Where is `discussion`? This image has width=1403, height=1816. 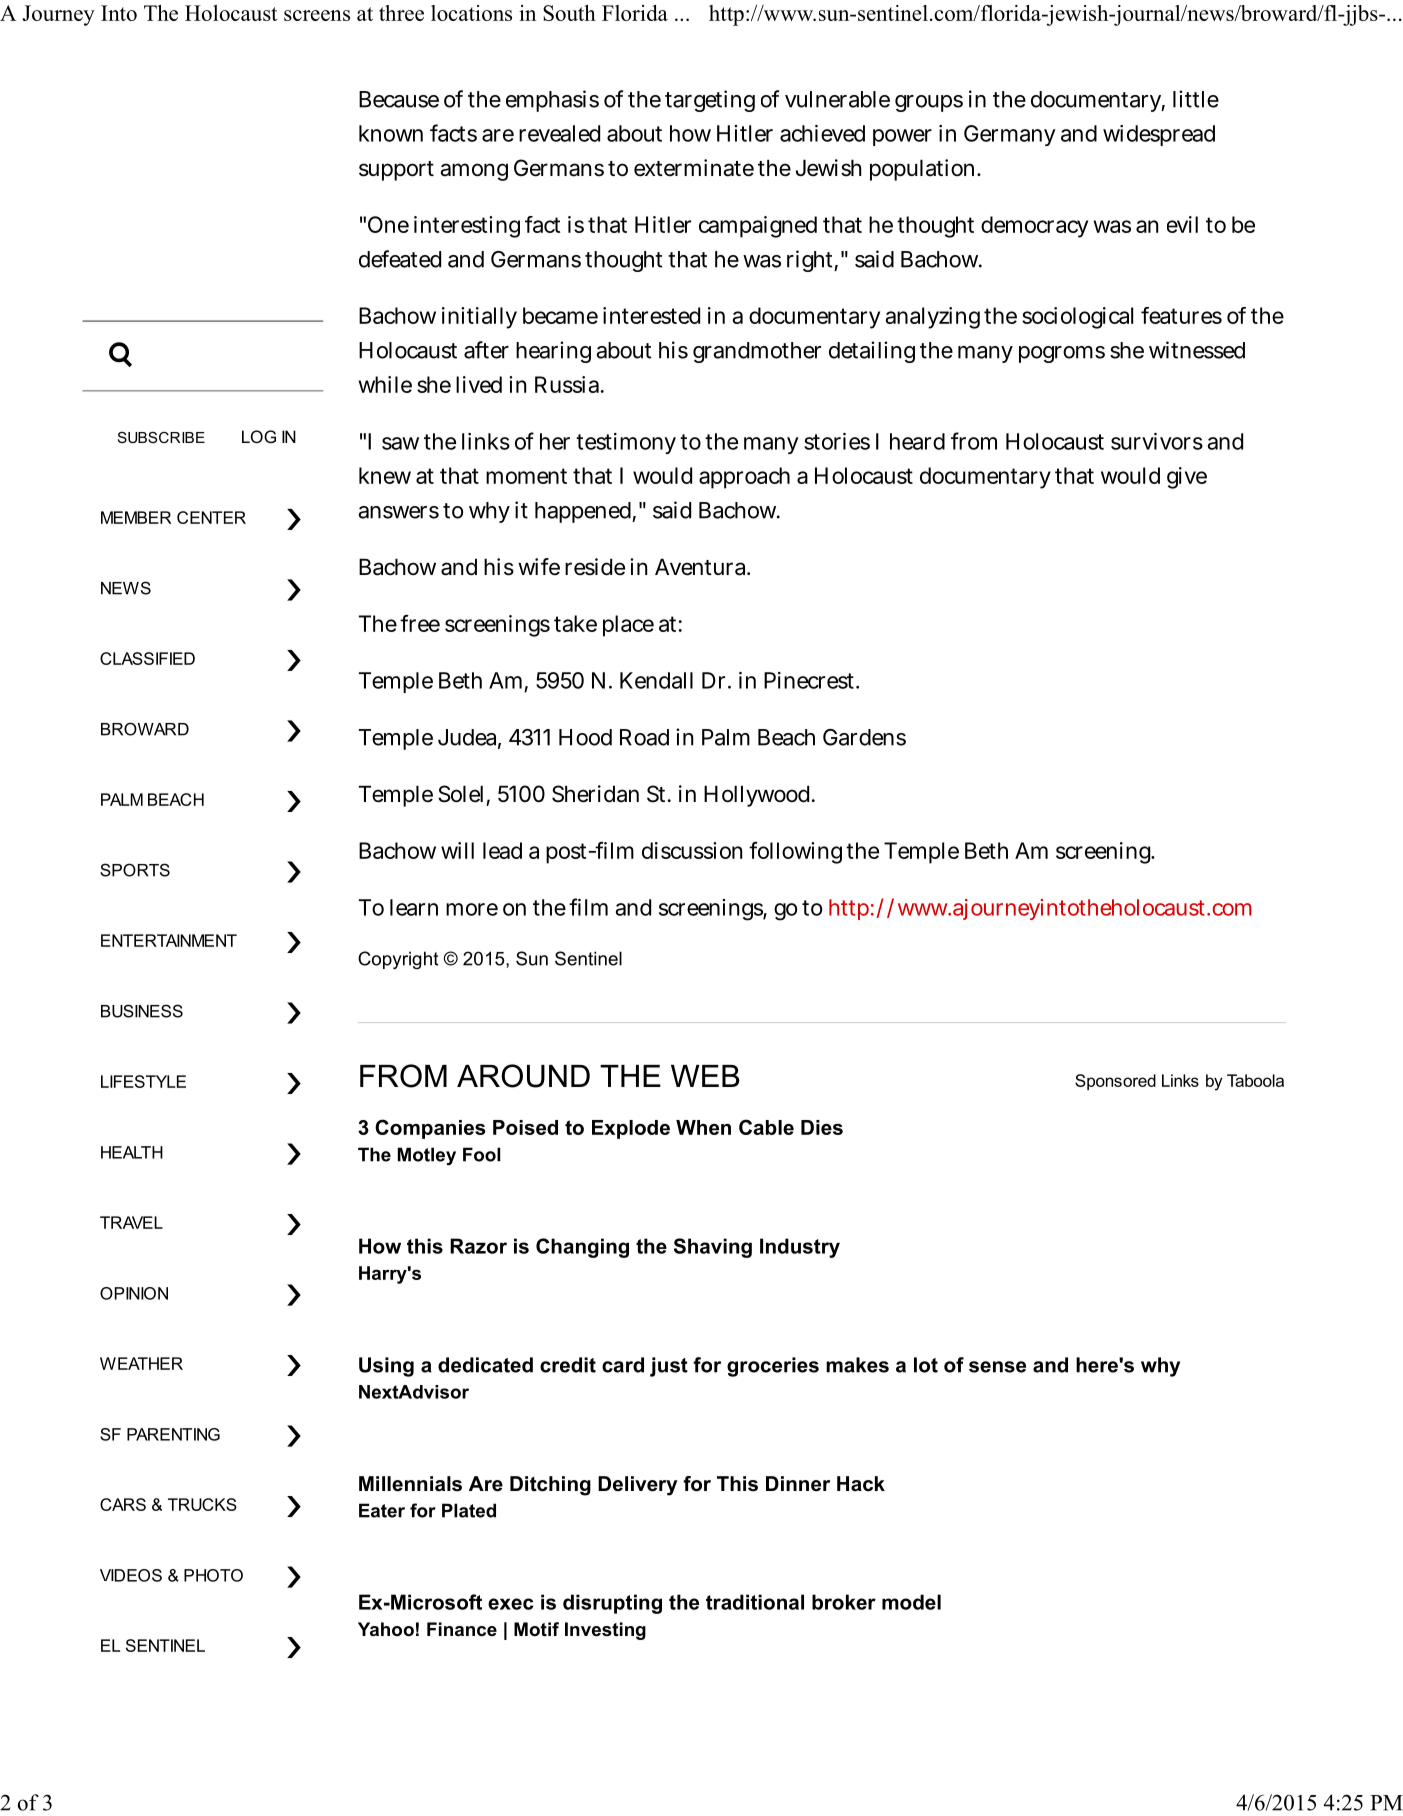
discussion is located at coordinates (692, 850).
